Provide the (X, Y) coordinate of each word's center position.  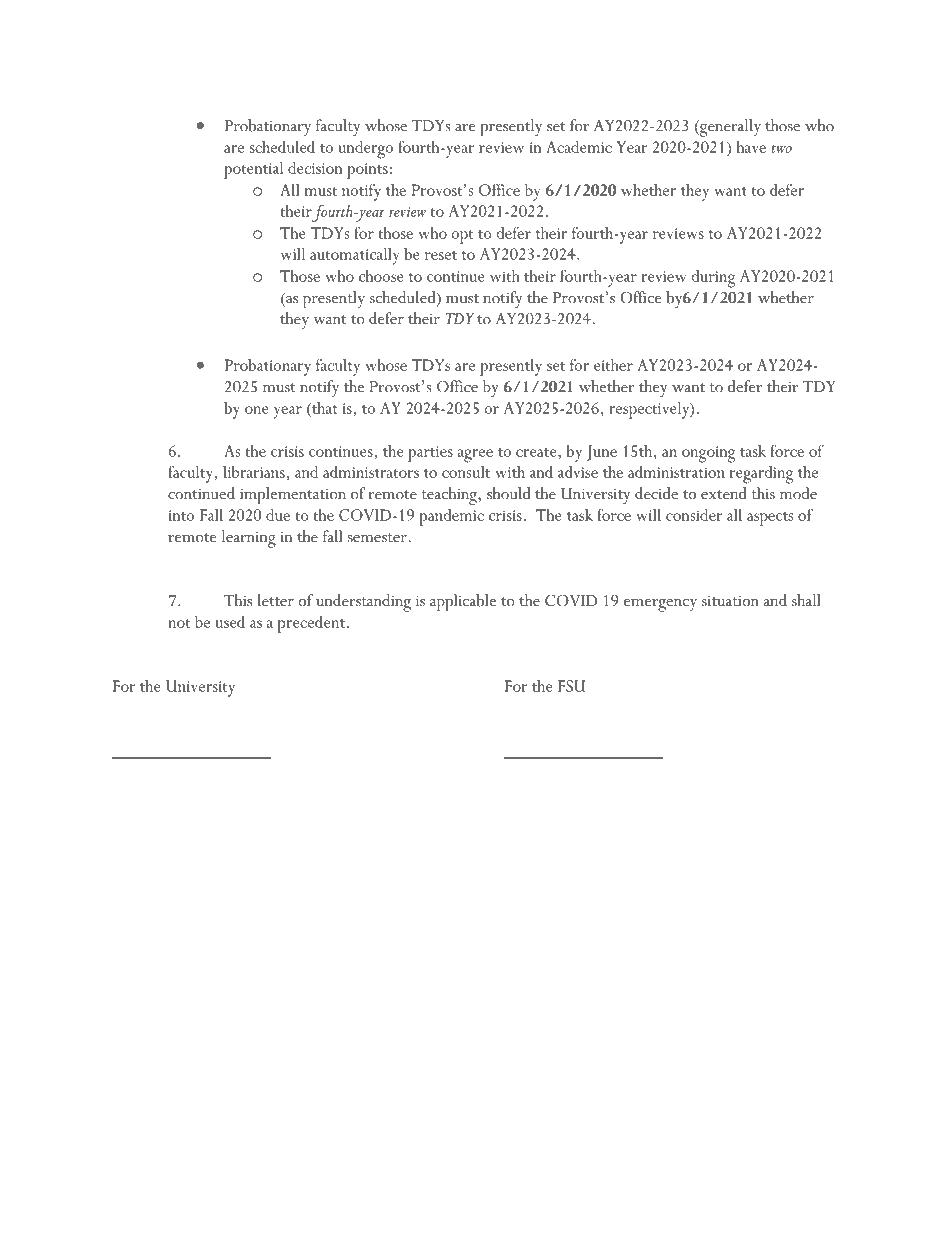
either (613, 365)
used (230, 622)
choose (381, 276)
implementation (293, 496)
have (751, 147)
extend (724, 493)
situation (730, 601)
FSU (571, 686)
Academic (579, 147)
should (509, 493)
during (713, 279)
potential (253, 170)
